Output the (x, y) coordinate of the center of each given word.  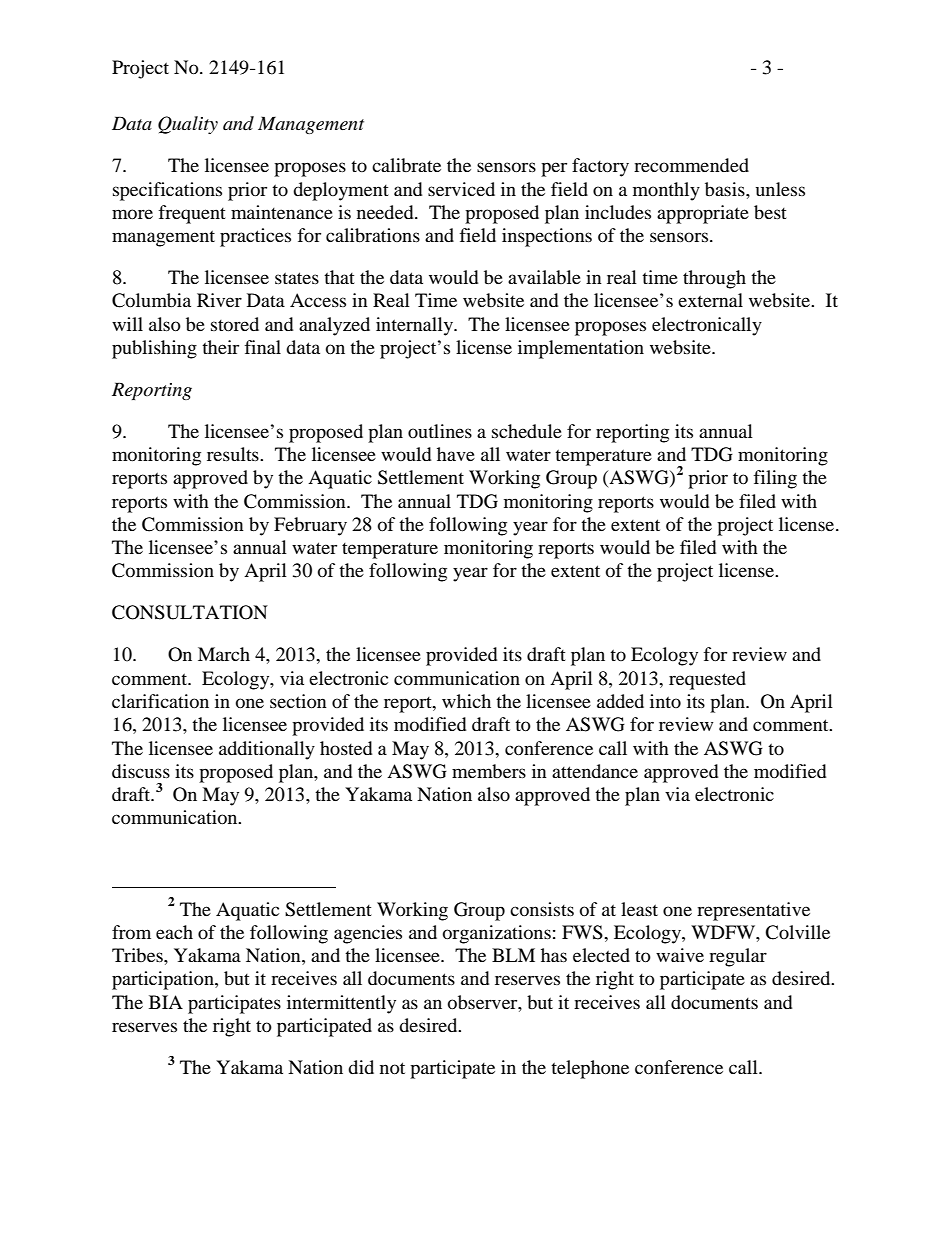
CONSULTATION (190, 612)
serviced (461, 189)
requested (707, 680)
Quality (188, 125)
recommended (691, 165)
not (392, 1068)
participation (164, 980)
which (466, 701)
